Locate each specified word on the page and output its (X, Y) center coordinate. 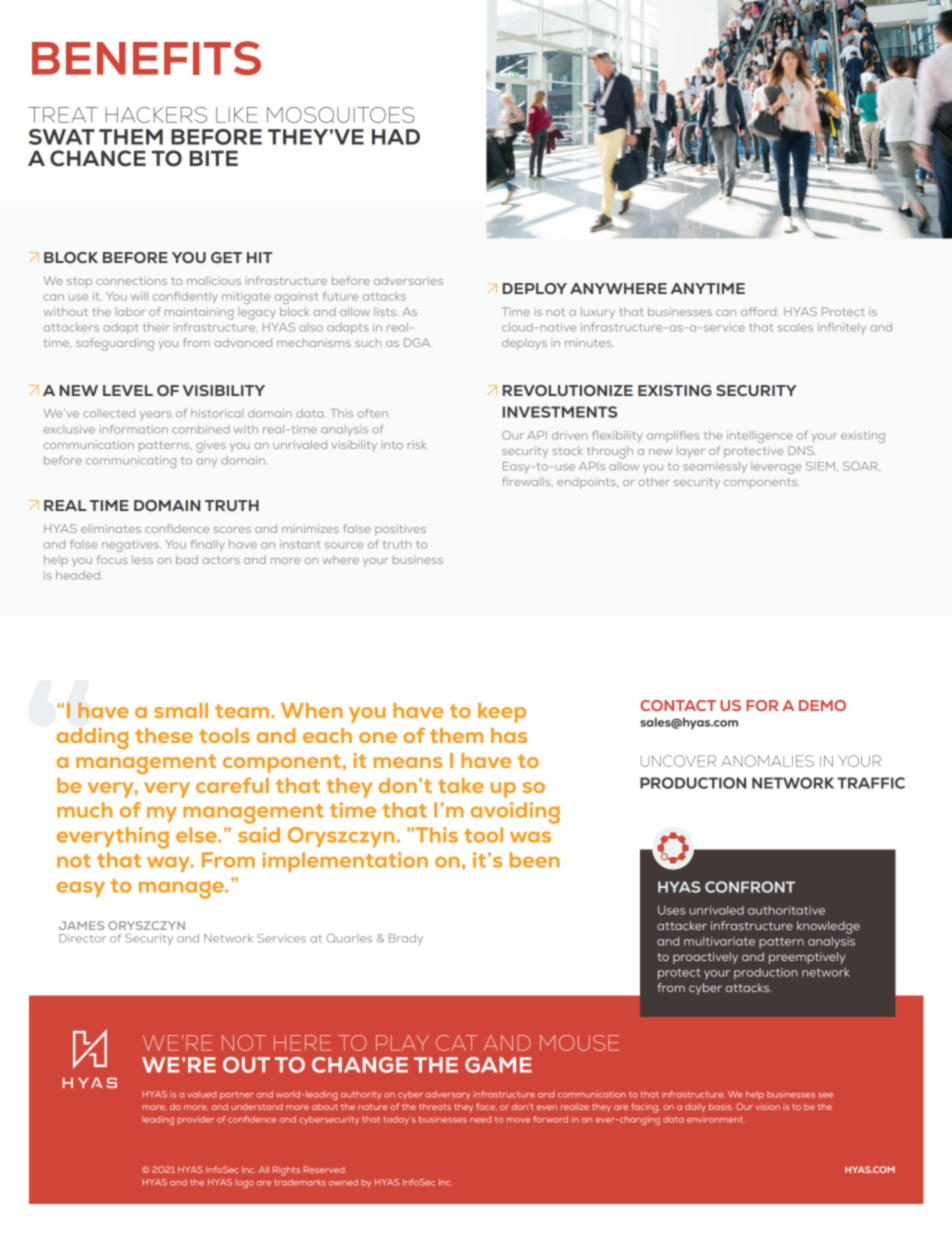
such (368, 343)
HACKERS (156, 115)
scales (795, 327)
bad (187, 559)
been (535, 860)
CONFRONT (750, 887)
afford (760, 311)
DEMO (822, 705)
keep (502, 713)
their (156, 327)
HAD (396, 137)
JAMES (81, 925)
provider (195, 1120)
